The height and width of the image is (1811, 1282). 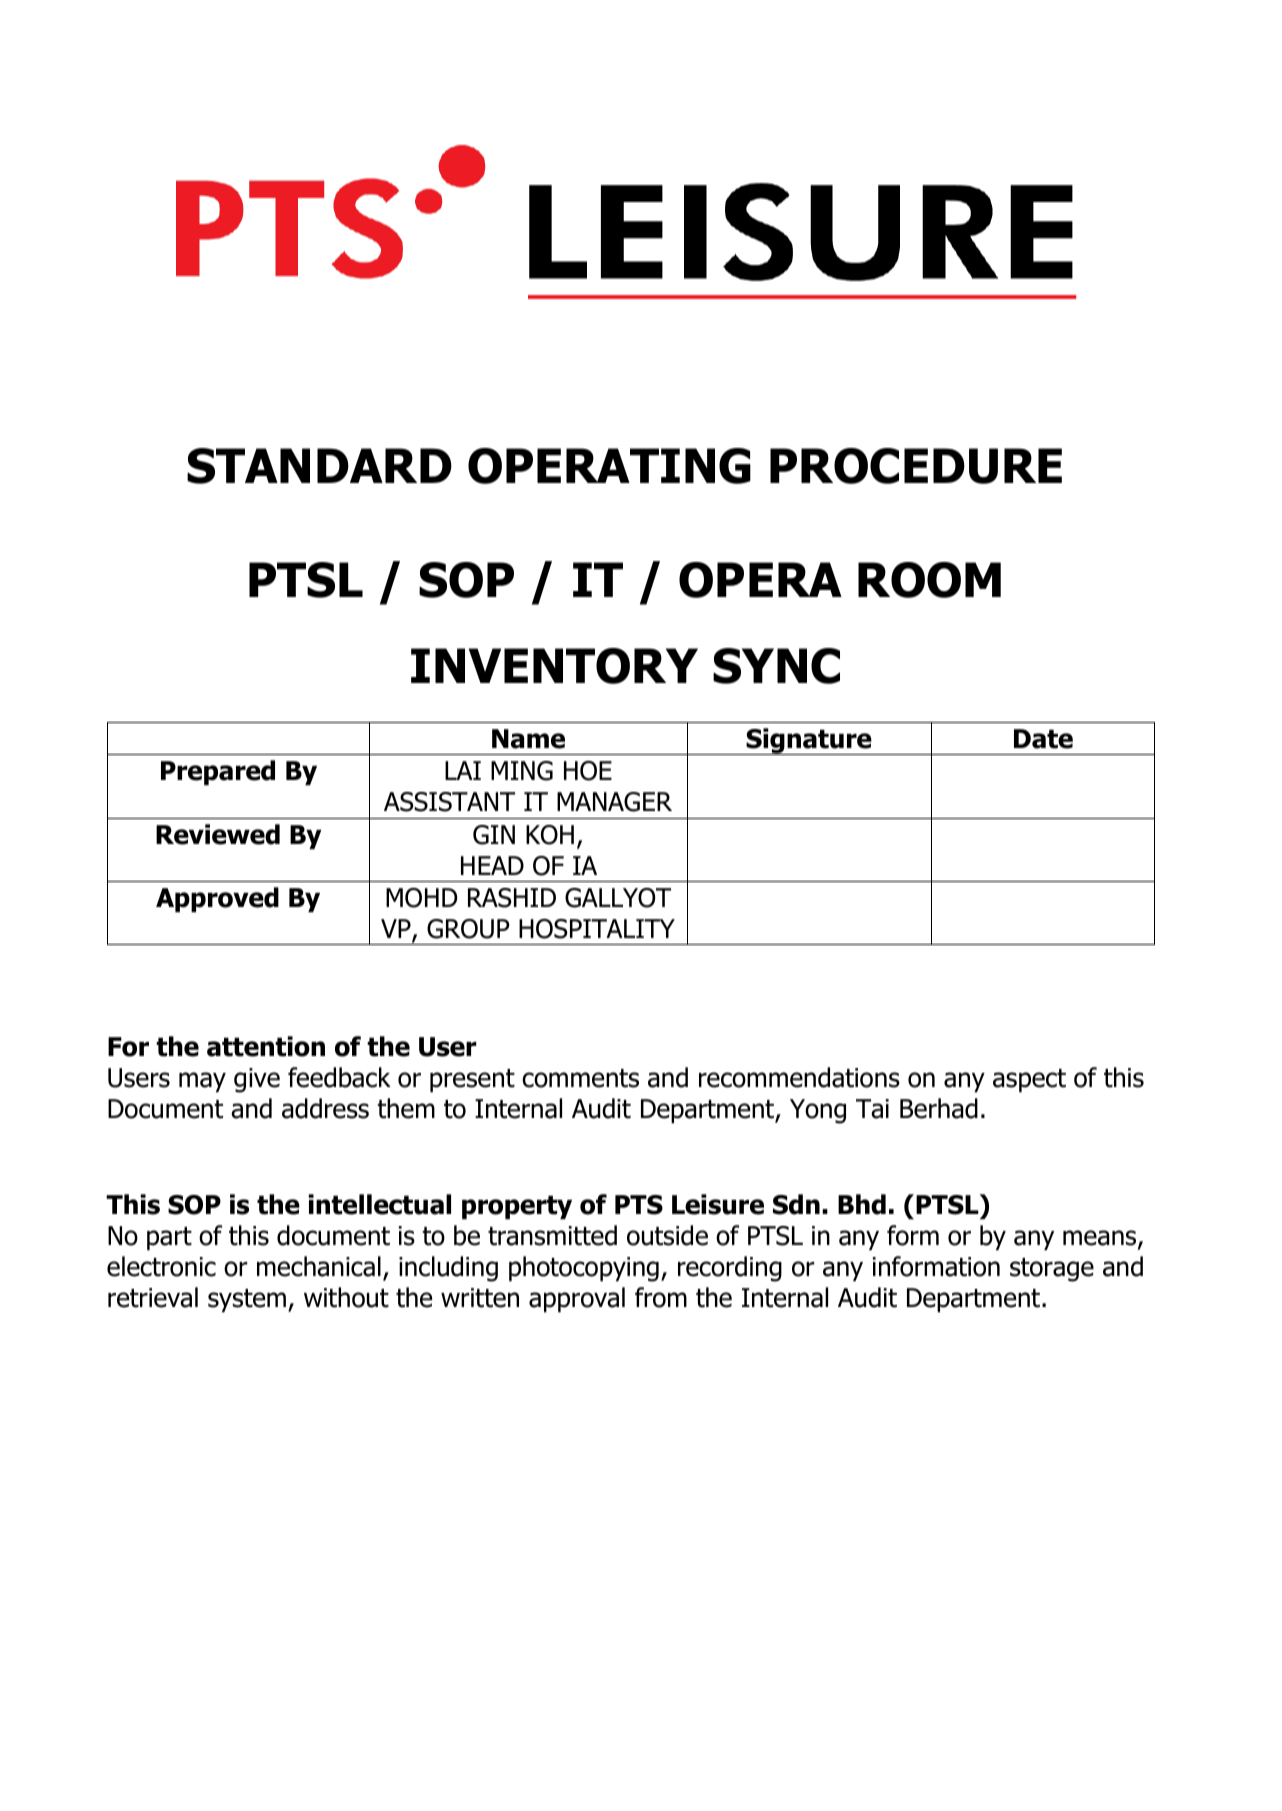 What do you see at coordinates (319, 1266) in the image?
I see `mechanical` at bounding box center [319, 1266].
